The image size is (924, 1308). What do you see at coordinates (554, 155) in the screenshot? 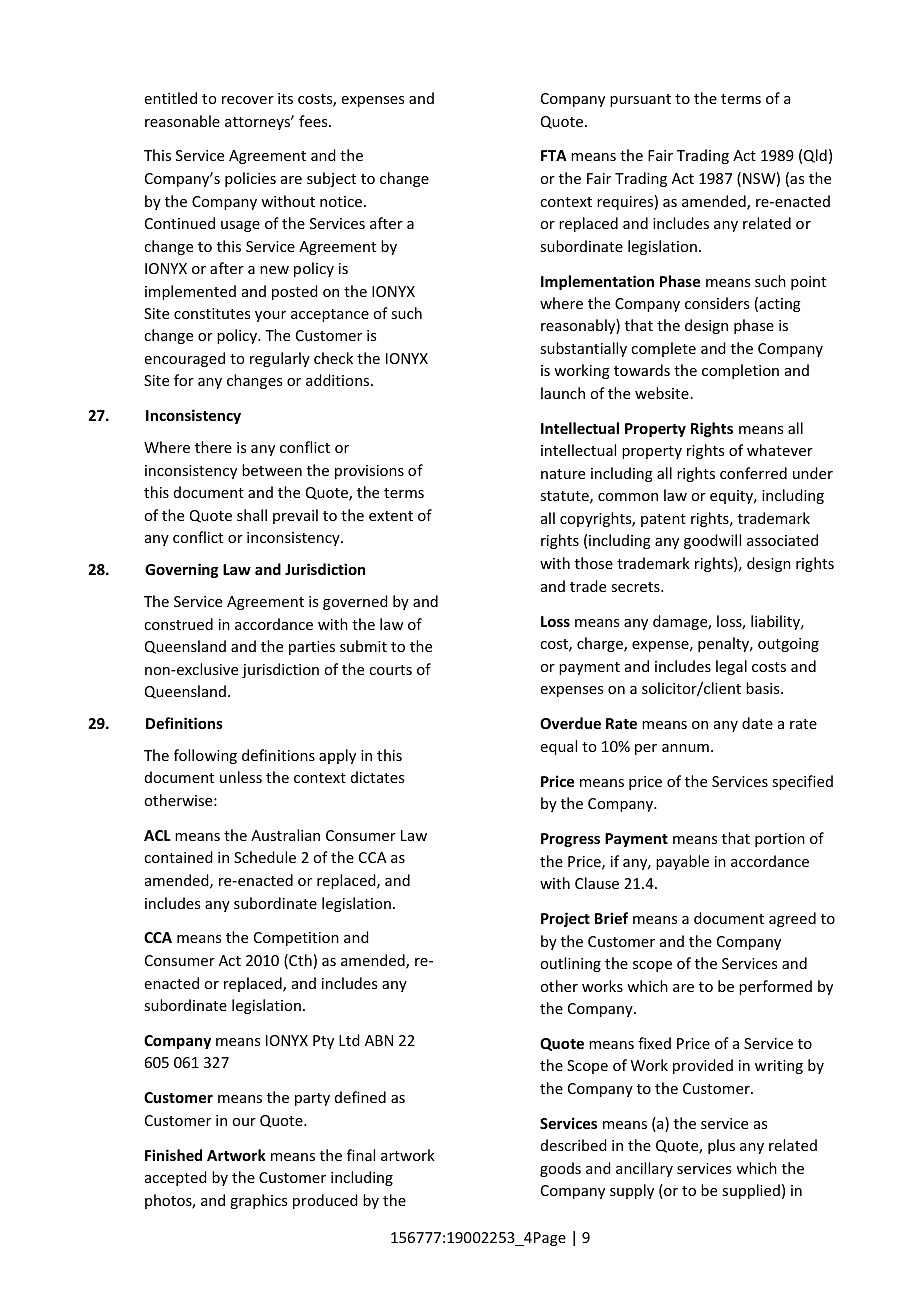
I see `FTA` at bounding box center [554, 155].
